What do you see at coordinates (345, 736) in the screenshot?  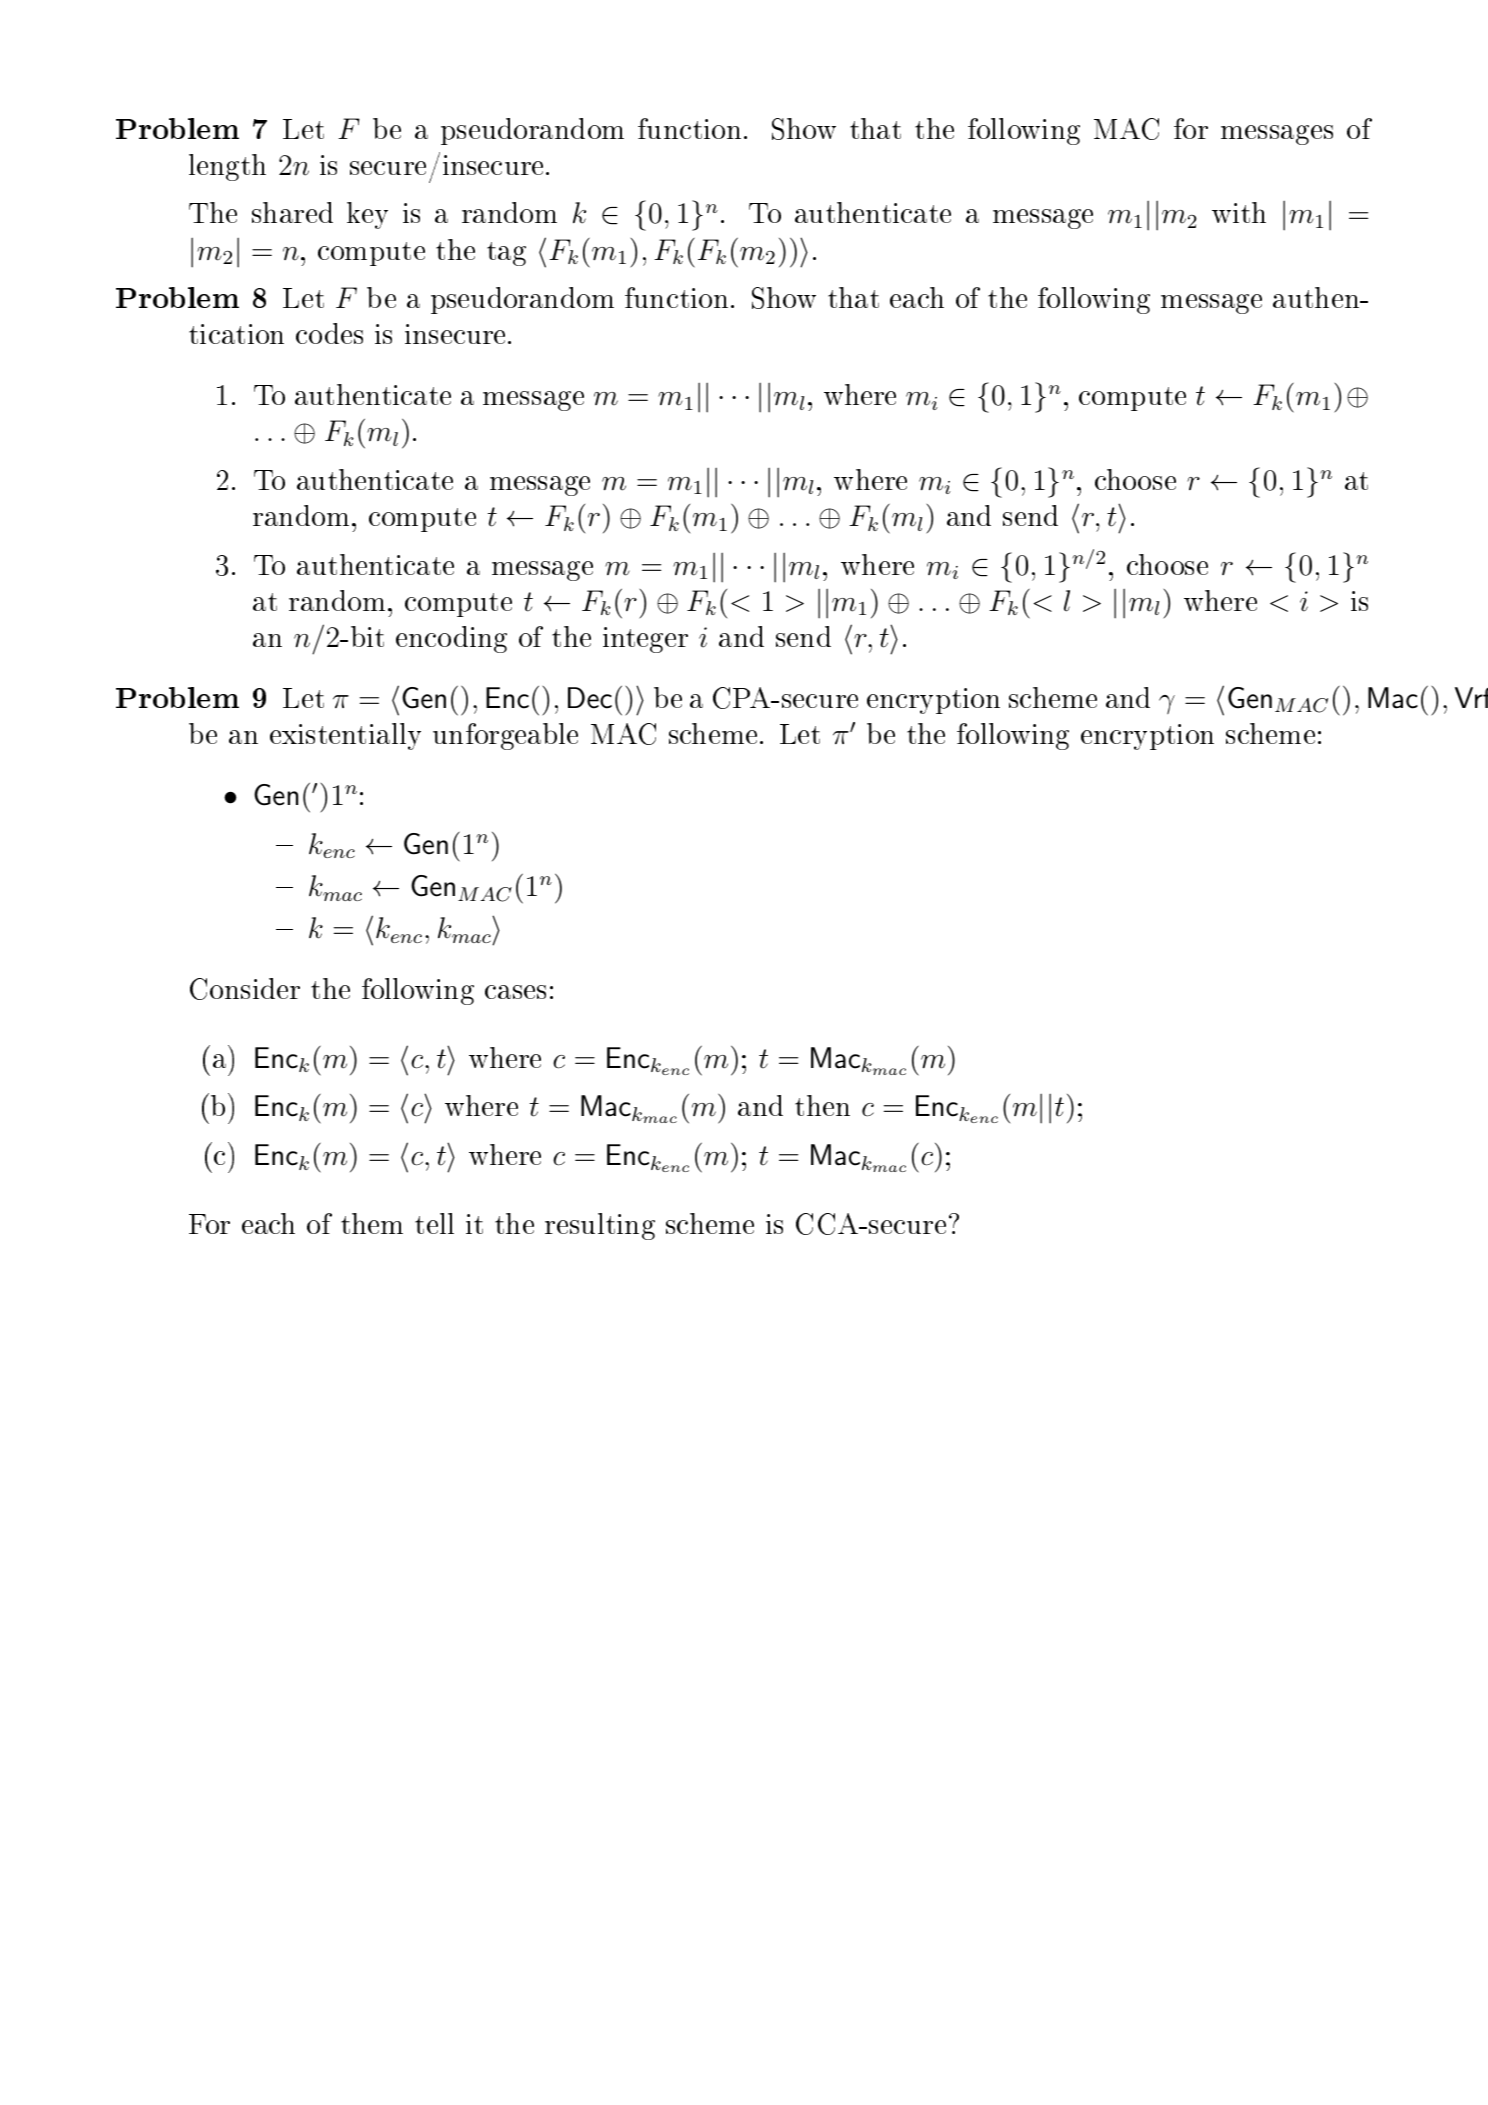 I see `existentially` at bounding box center [345, 736].
